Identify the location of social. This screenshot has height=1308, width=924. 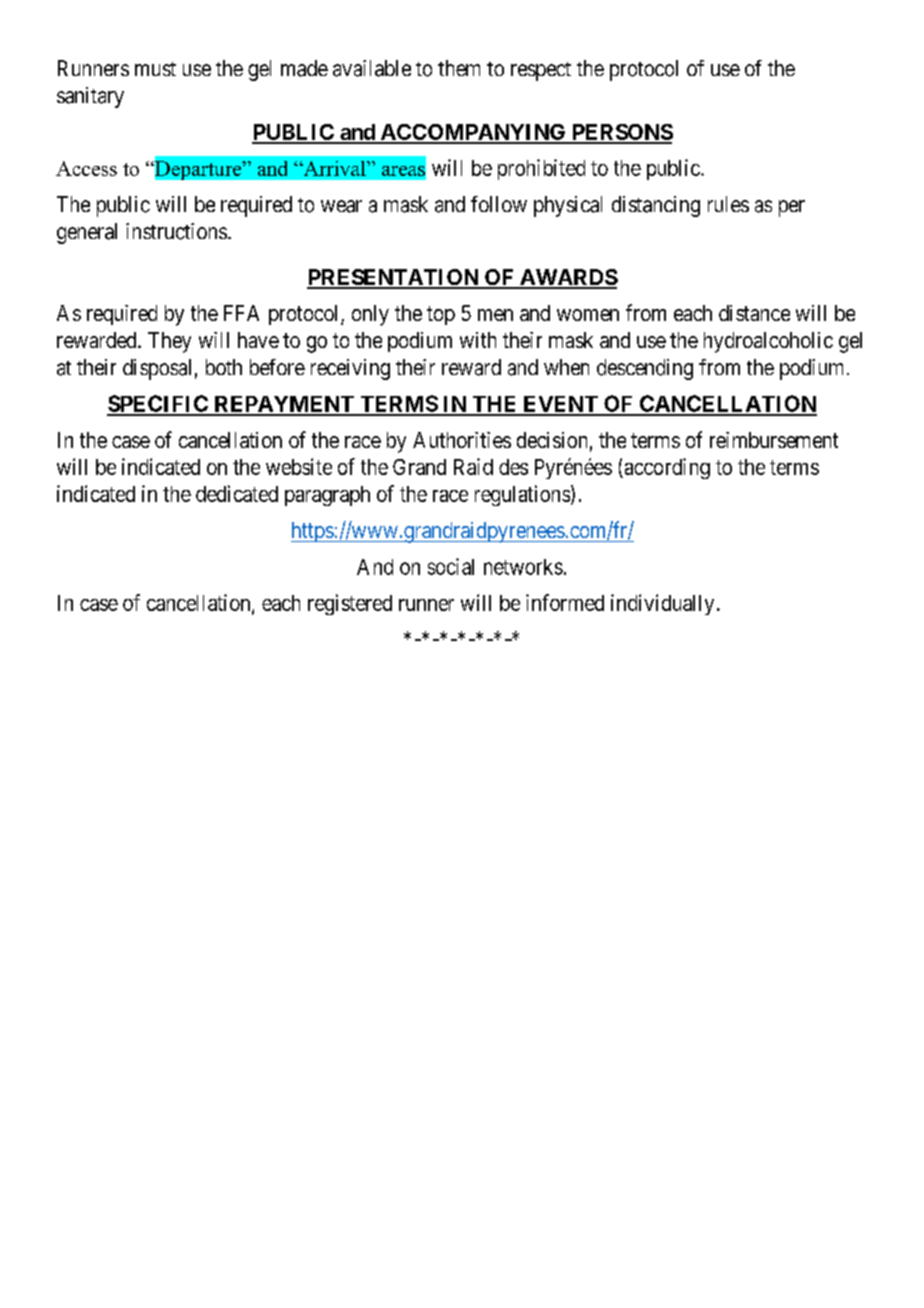
(451, 566).
